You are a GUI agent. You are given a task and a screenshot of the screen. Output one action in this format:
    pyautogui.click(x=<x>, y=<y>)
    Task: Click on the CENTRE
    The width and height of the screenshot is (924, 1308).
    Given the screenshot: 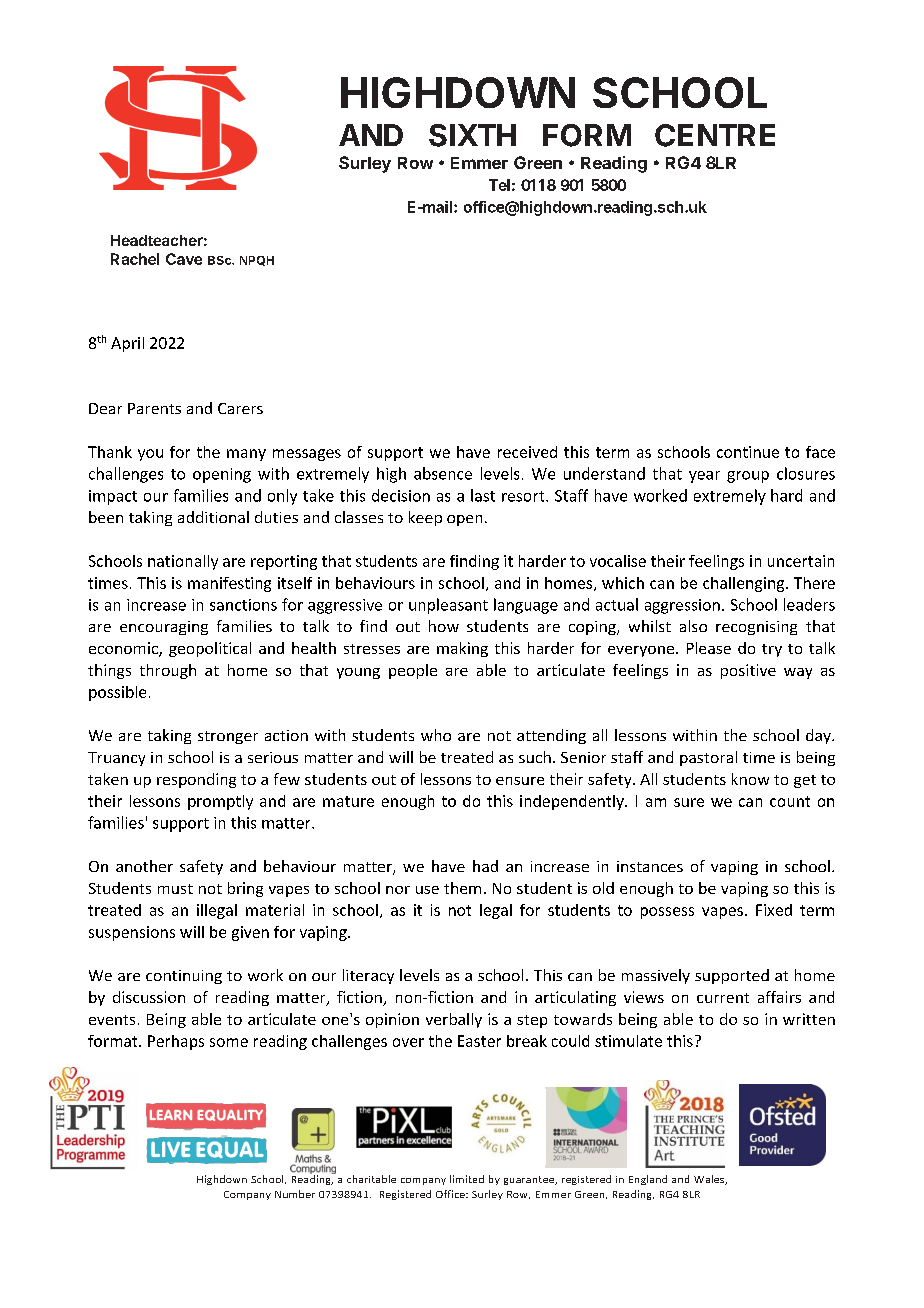 What is the action you would take?
    pyautogui.click(x=715, y=135)
